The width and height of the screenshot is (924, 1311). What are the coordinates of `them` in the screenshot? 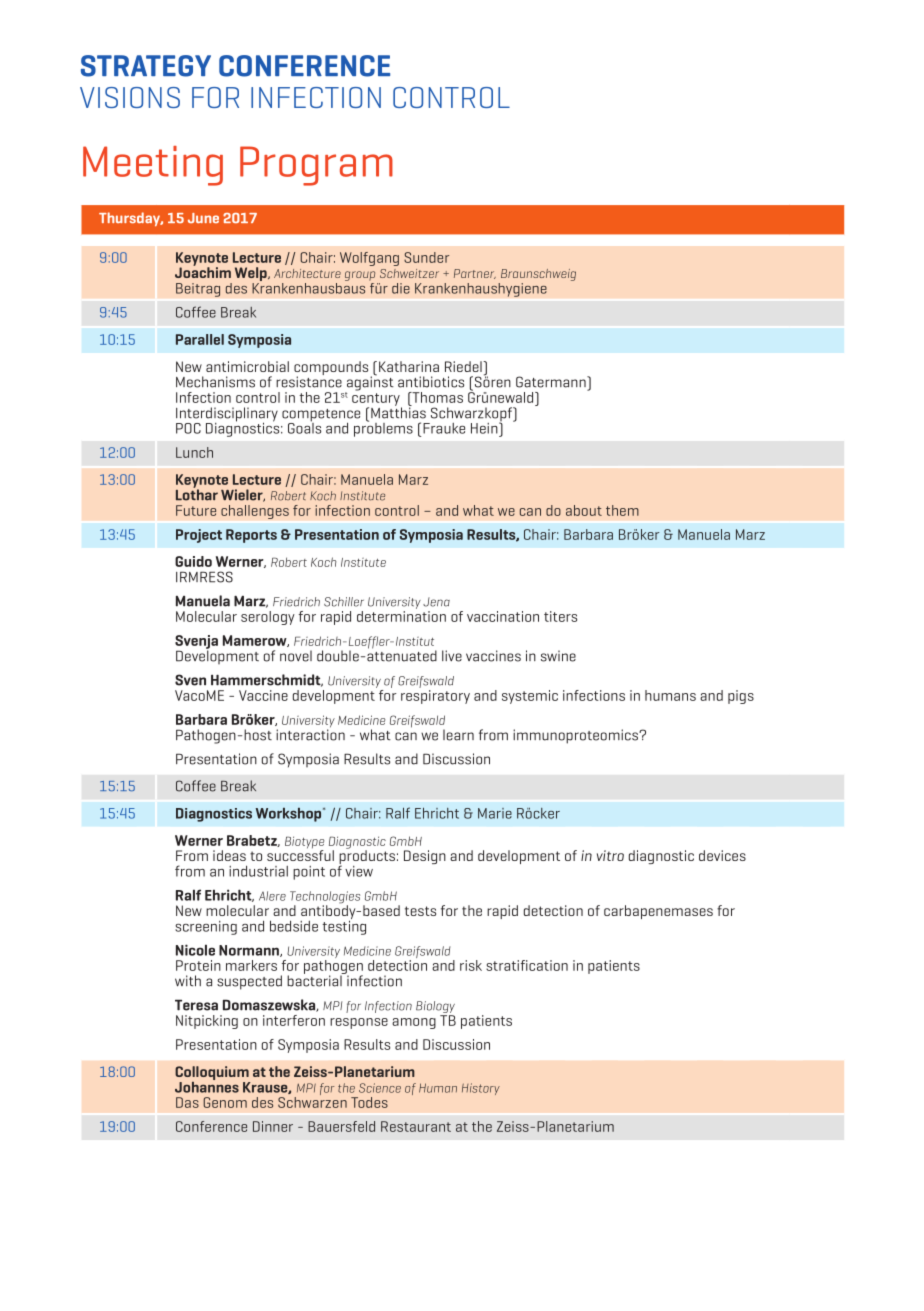 It's located at (622, 510).
